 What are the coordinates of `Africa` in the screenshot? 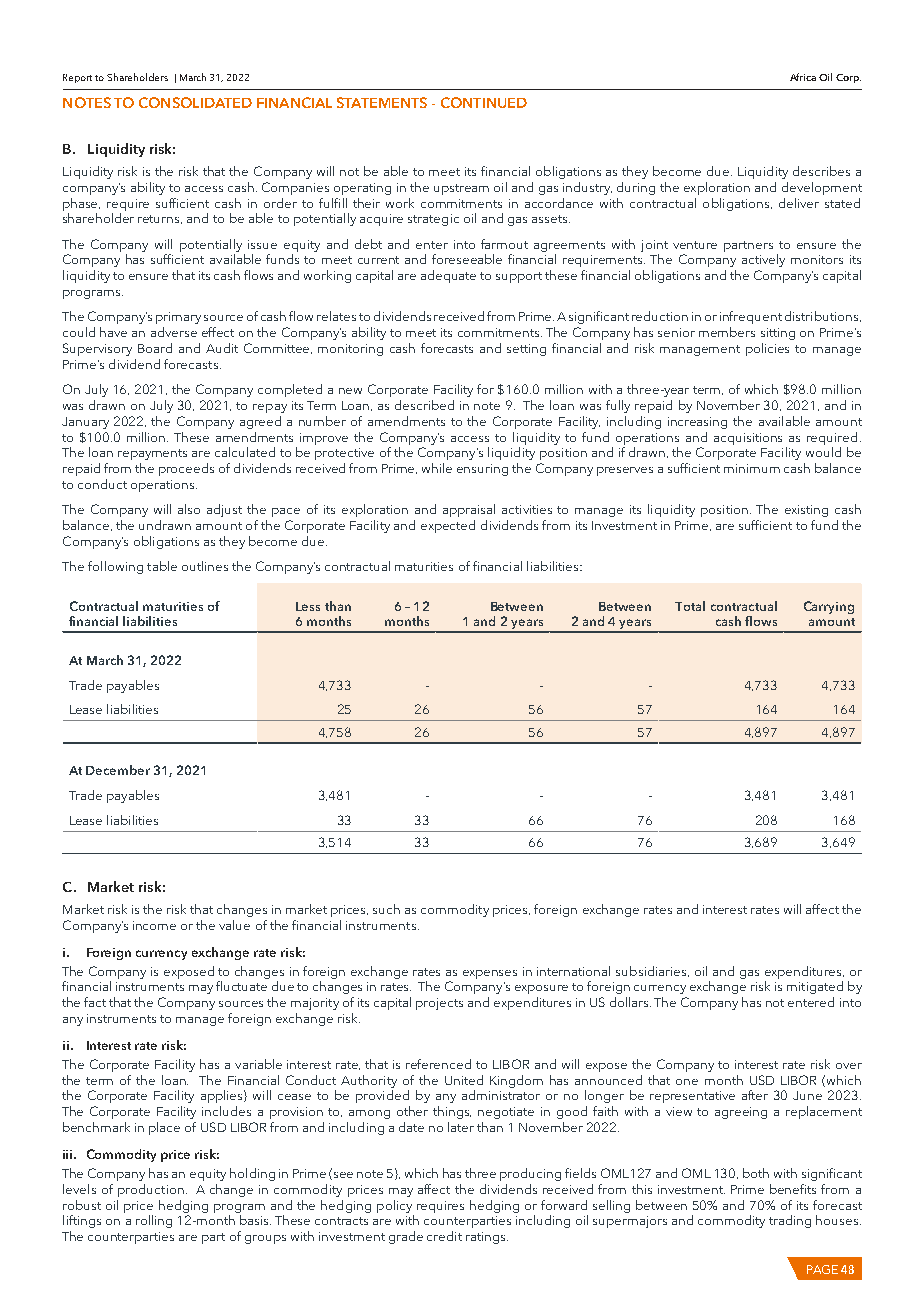 It's located at (803, 77).
